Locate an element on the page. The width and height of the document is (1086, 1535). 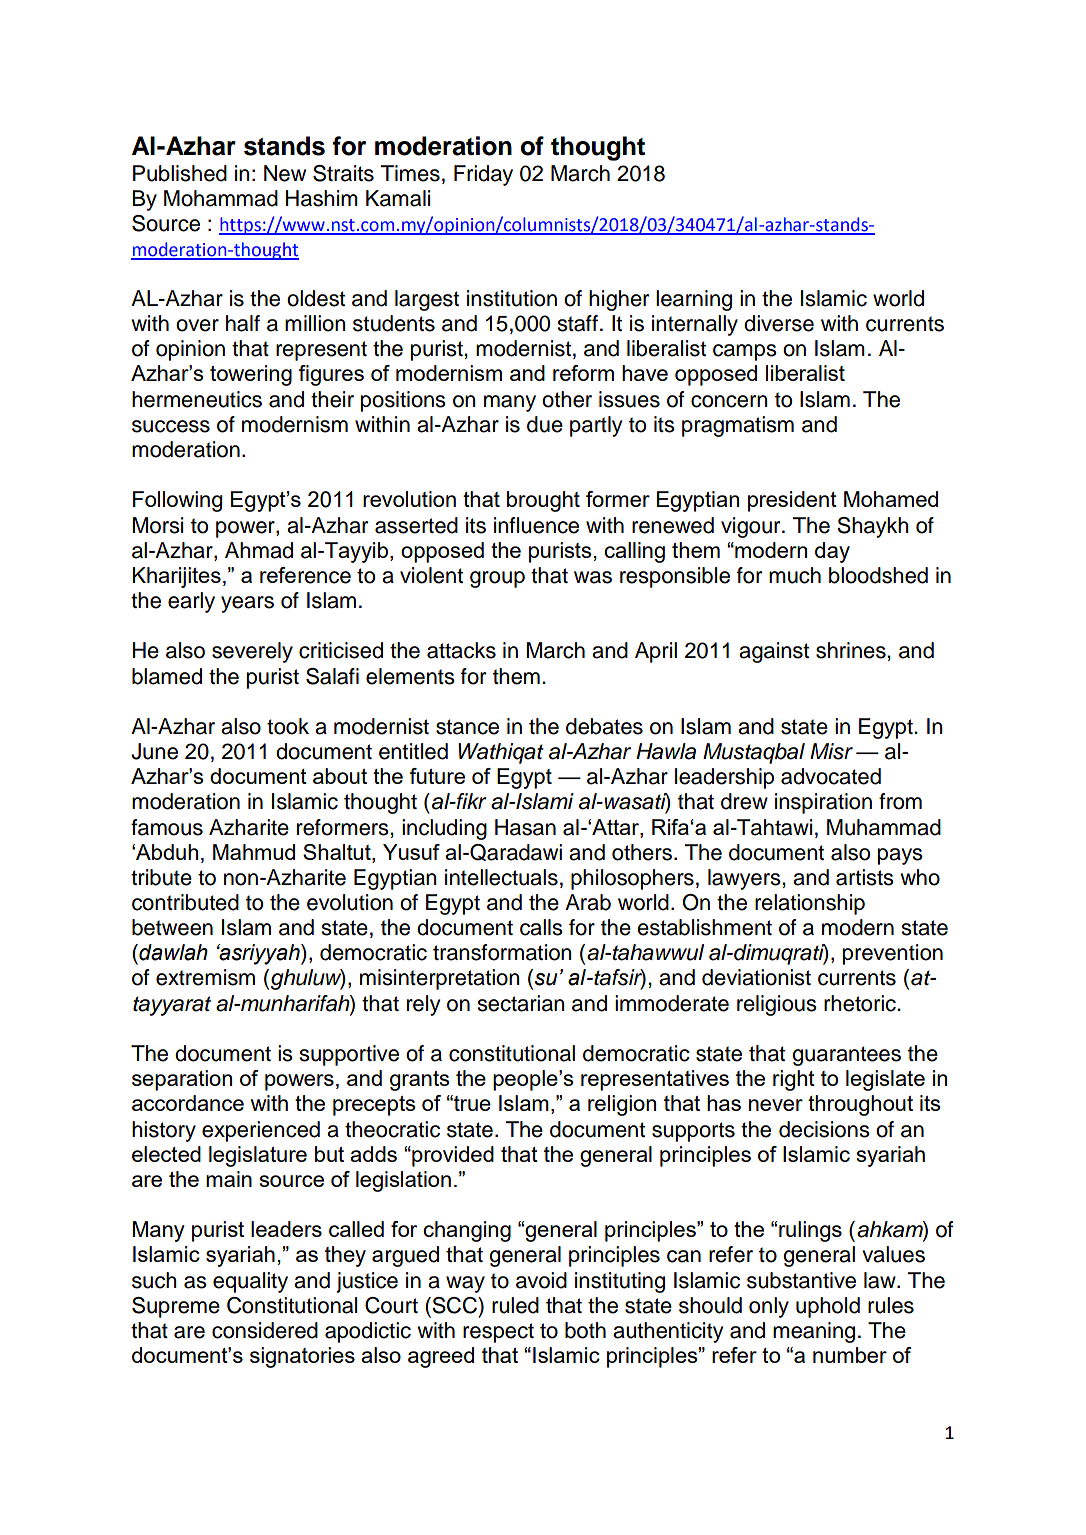
Friday is located at coordinates (483, 175).
